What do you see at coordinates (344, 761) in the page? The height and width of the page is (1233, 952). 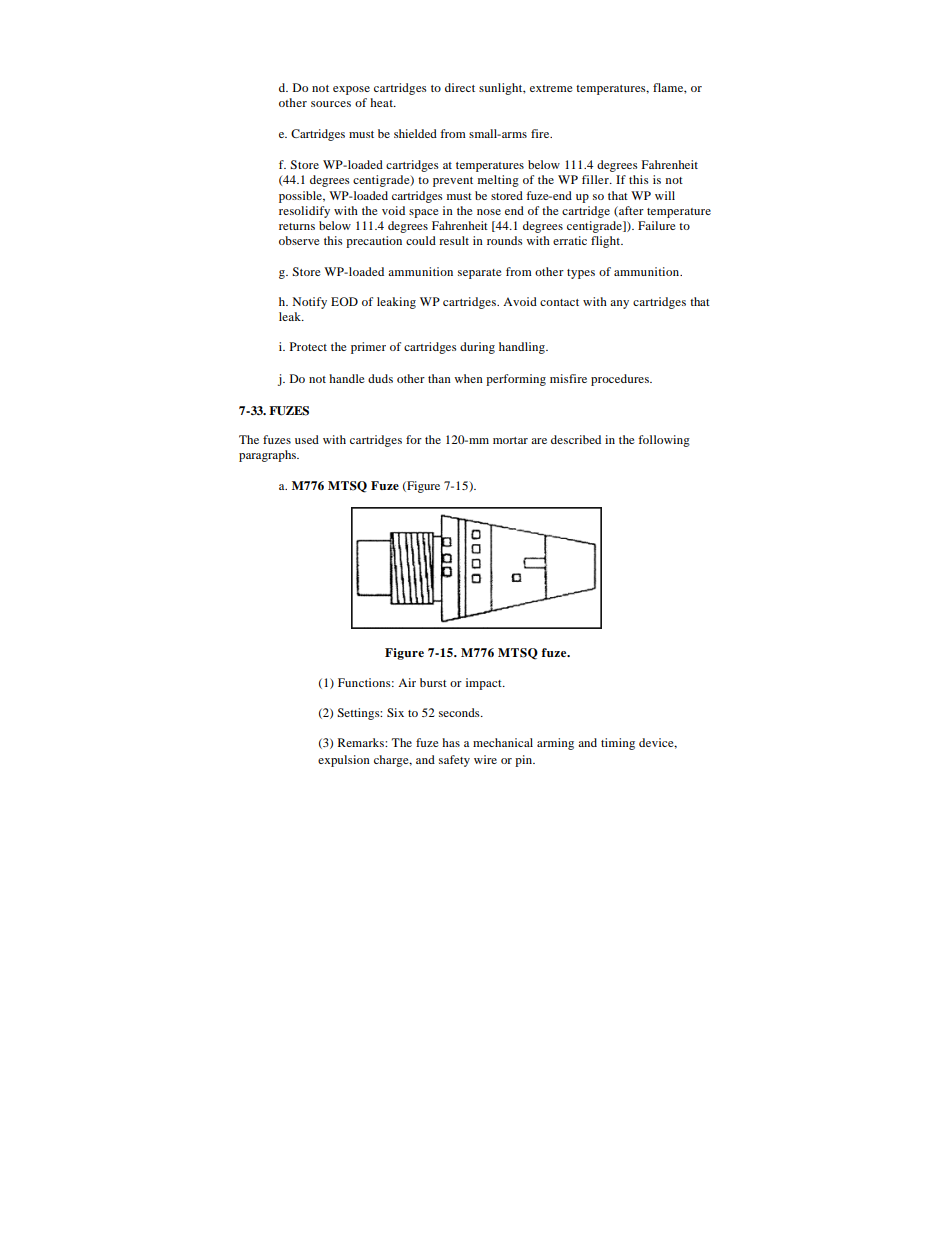 I see `expulsion` at bounding box center [344, 761].
